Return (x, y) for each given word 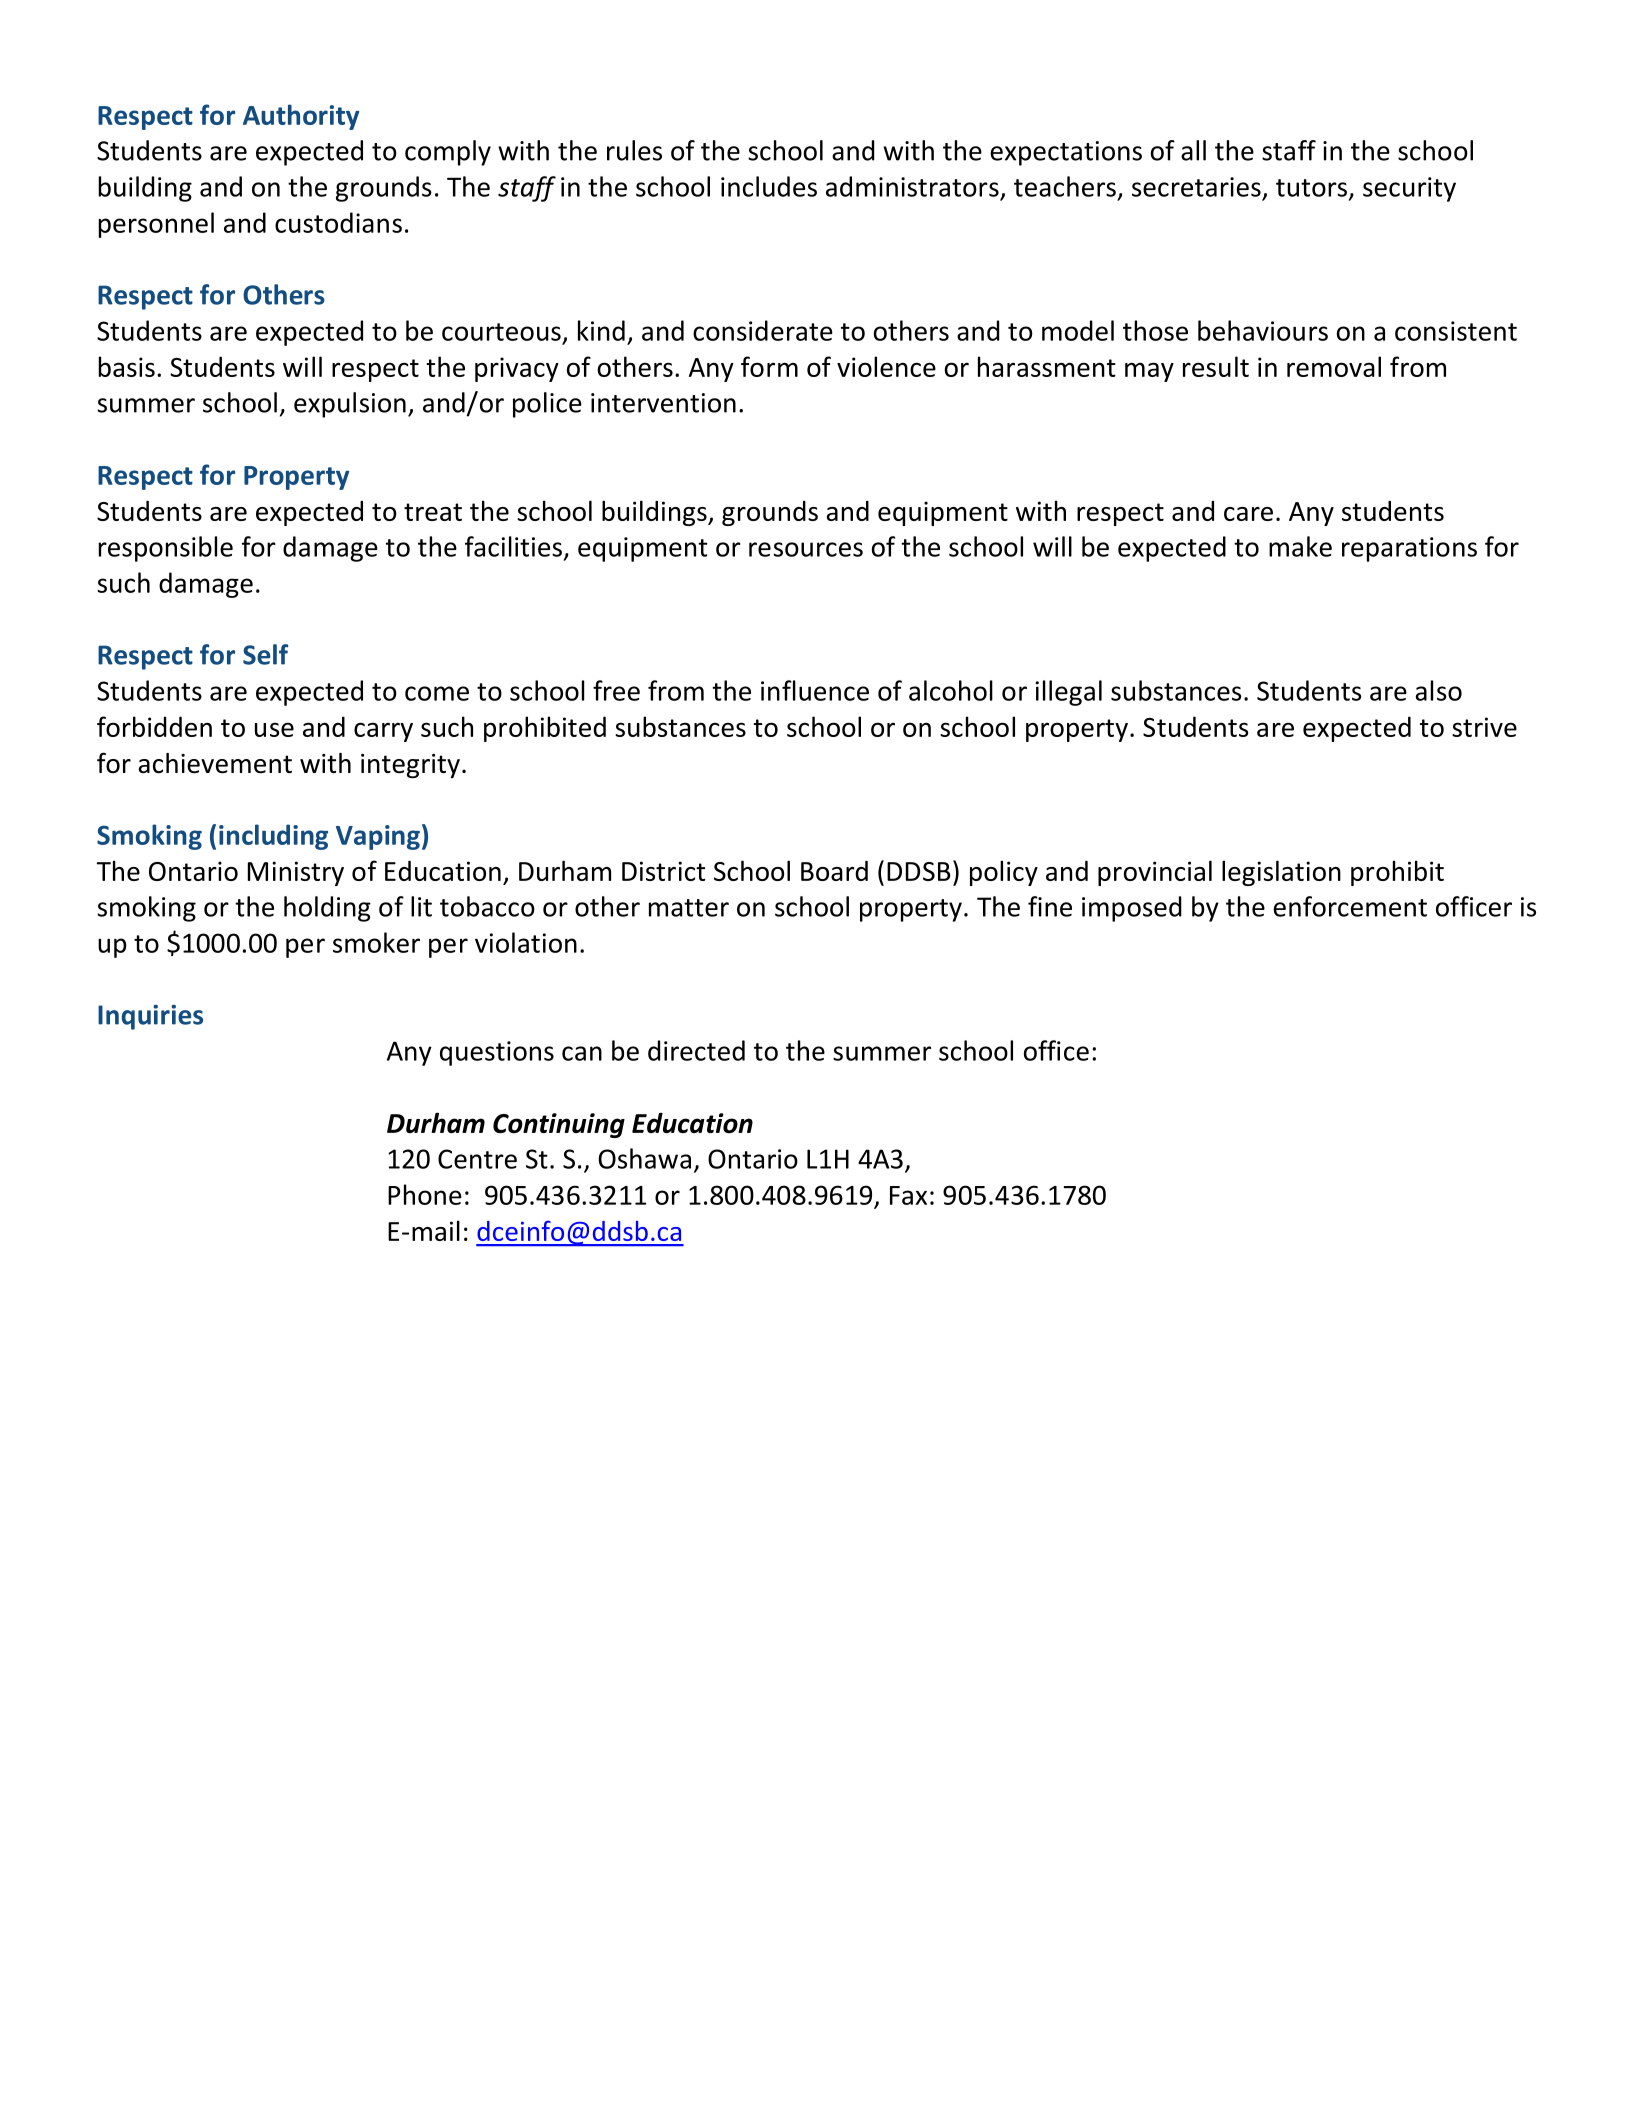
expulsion (350, 405)
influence (815, 690)
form (769, 366)
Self (265, 654)
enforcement (1350, 906)
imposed (1132, 909)
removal (1334, 366)
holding (327, 909)
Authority (301, 117)
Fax (908, 1195)
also (1439, 690)
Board (834, 871)
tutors (1311, 188)
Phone (425, 1194)
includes (769, 186)
